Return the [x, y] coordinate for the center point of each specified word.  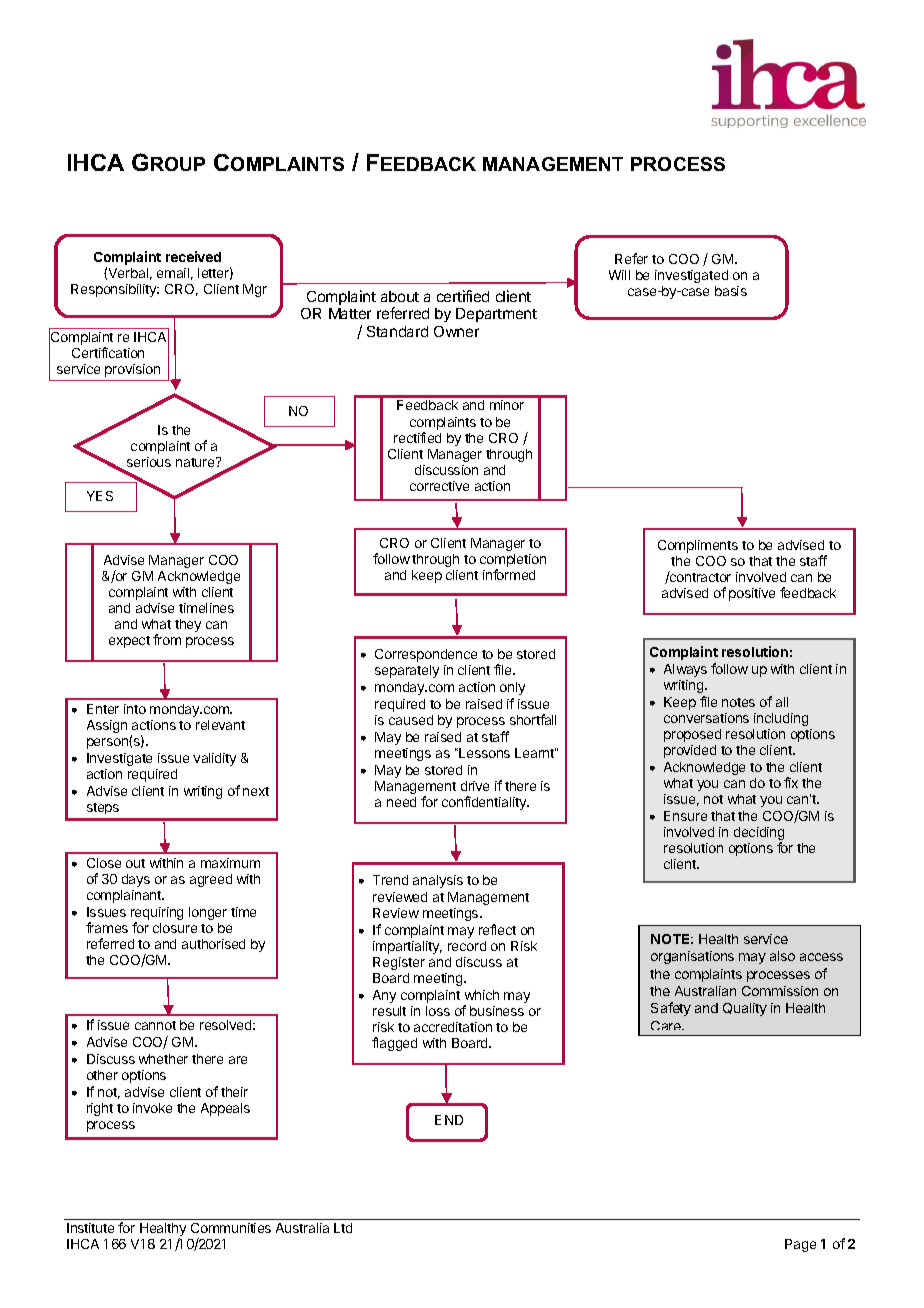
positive [752, 594]
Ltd [343, 1228]
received [193, 256]
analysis [438, 881]
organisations [692, 957]
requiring [157, 915]
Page [800, 1245]
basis [731, 291]
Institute [90, 1228]
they [188, 625]
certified [463, 296]
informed [509, 574]
